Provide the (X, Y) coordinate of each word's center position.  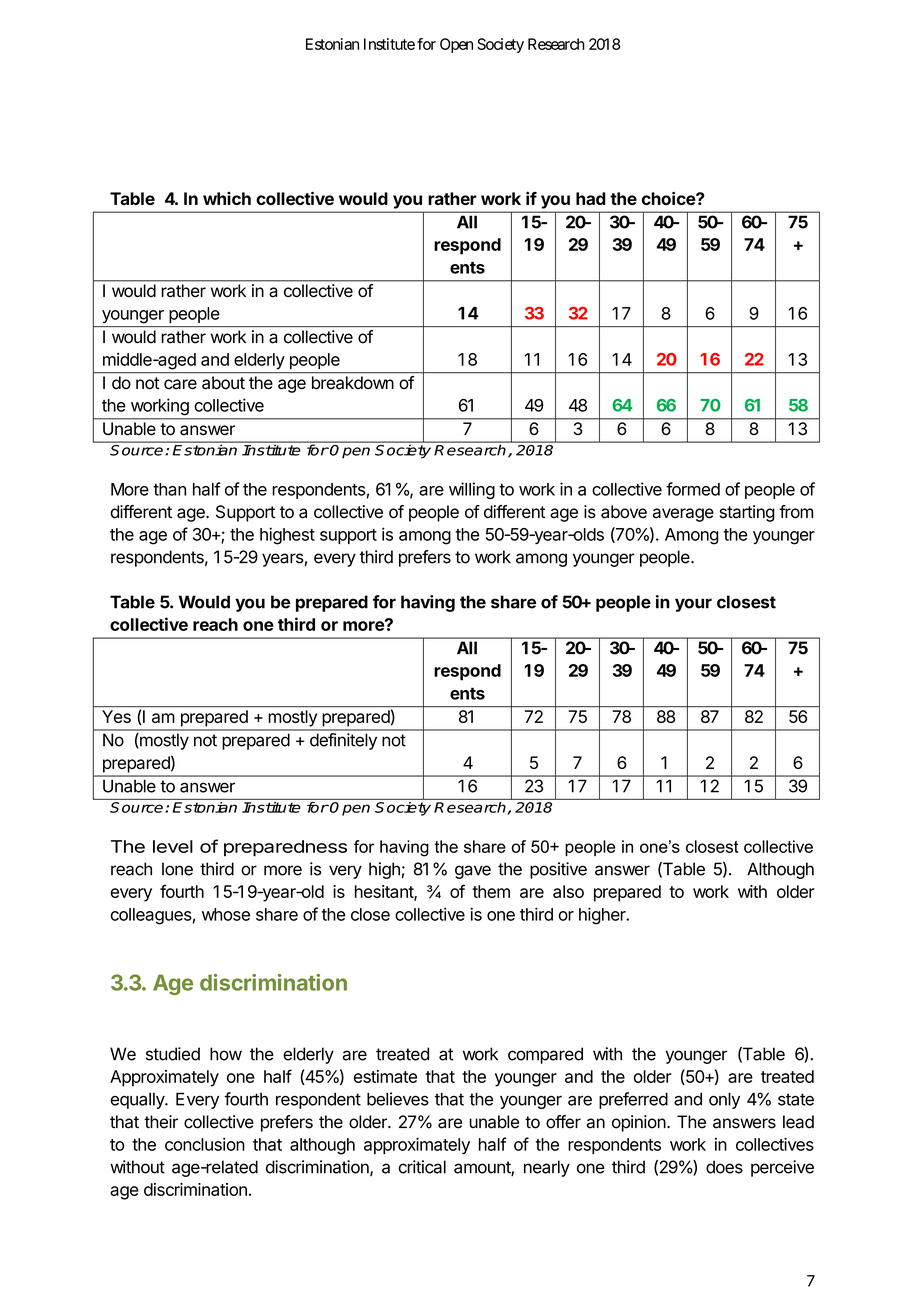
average (683, 515)
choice (669, 198)
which (227, 198)
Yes (116, 716)
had (591, 198)
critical (422, 1167)
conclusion (205, 1144)
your (693, 605)
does (724, 1167)
